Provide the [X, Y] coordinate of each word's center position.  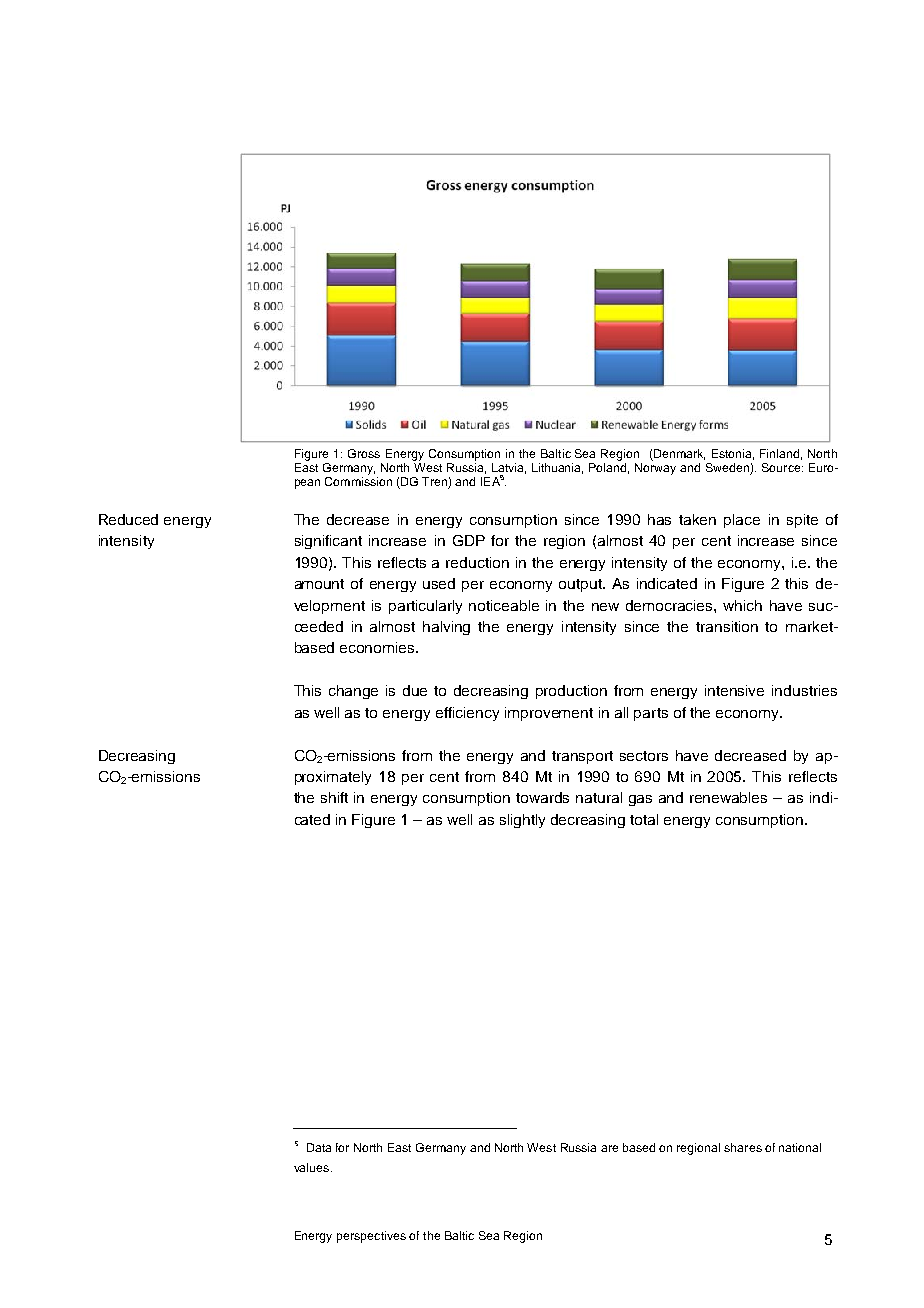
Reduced [128, 519]
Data [319, 1147]
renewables [728, 797]
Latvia [509, 468]
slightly [522, 821]
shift [334, 797]
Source [782, 467]
